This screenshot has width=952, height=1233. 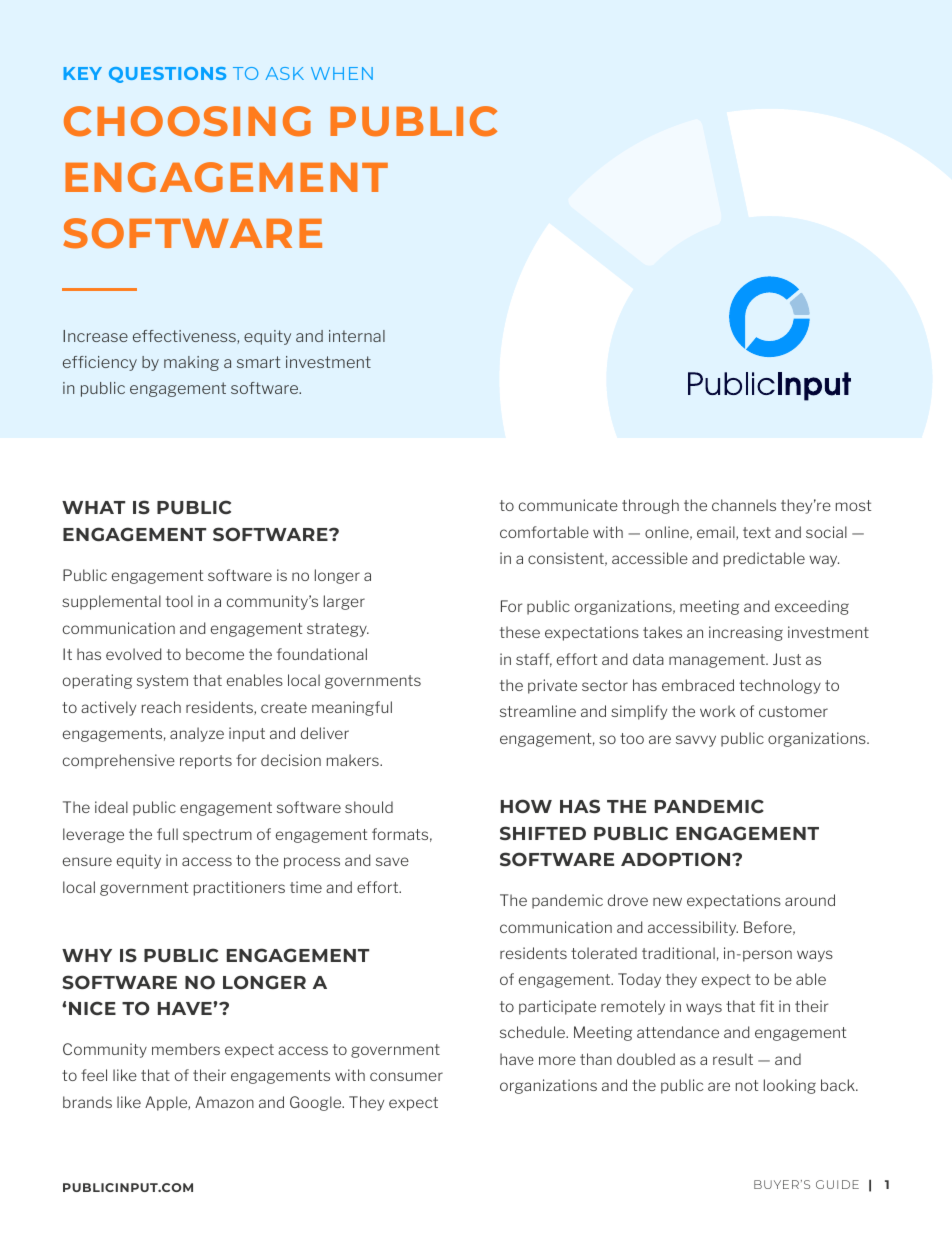 I want to click on consumer, so click(x=406, y=1076).
